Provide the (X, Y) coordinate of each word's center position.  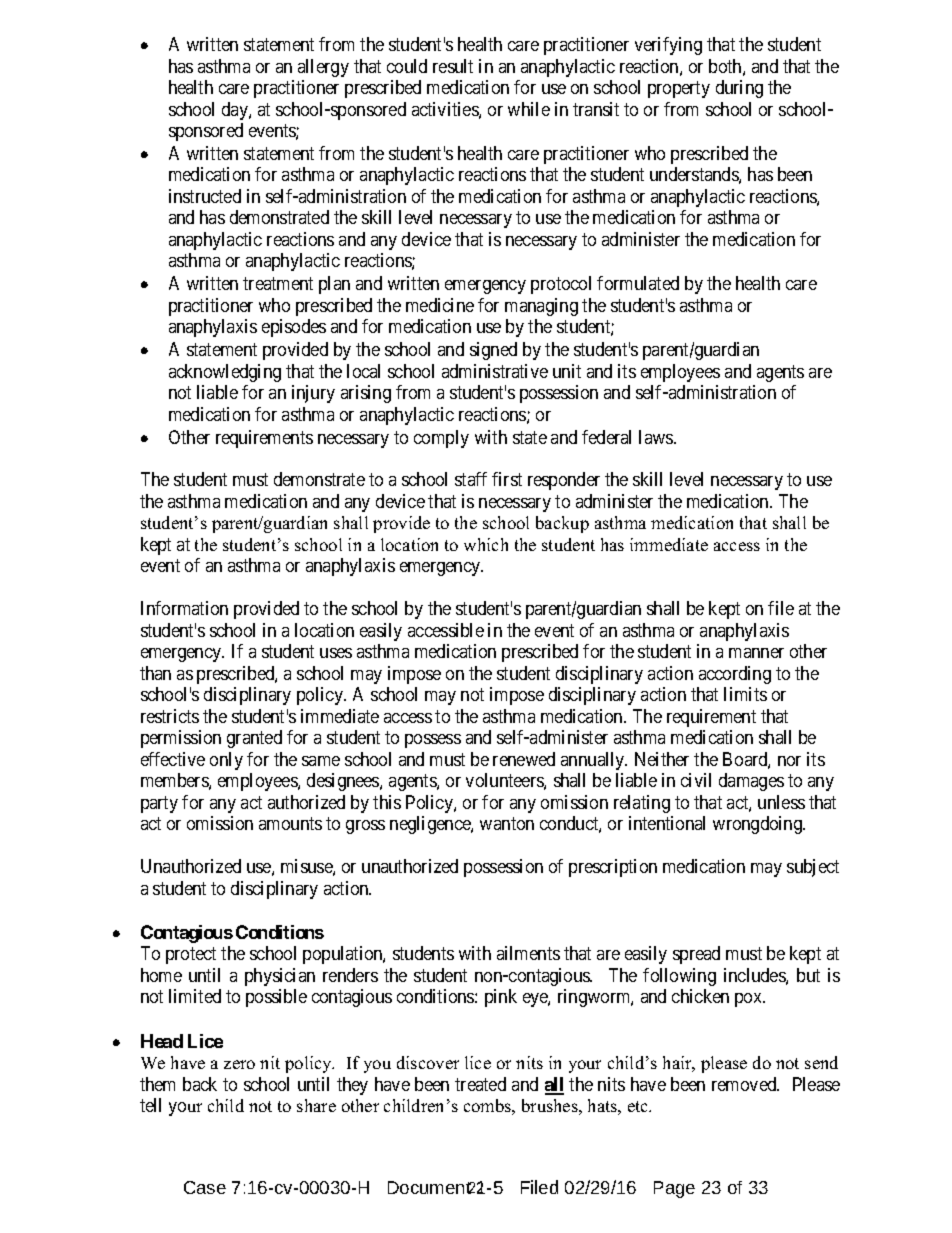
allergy (323, 68)
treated (480, 1084)
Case (205, 1187)
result (453, 66)
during (739, 89)
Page (674, 1189)
